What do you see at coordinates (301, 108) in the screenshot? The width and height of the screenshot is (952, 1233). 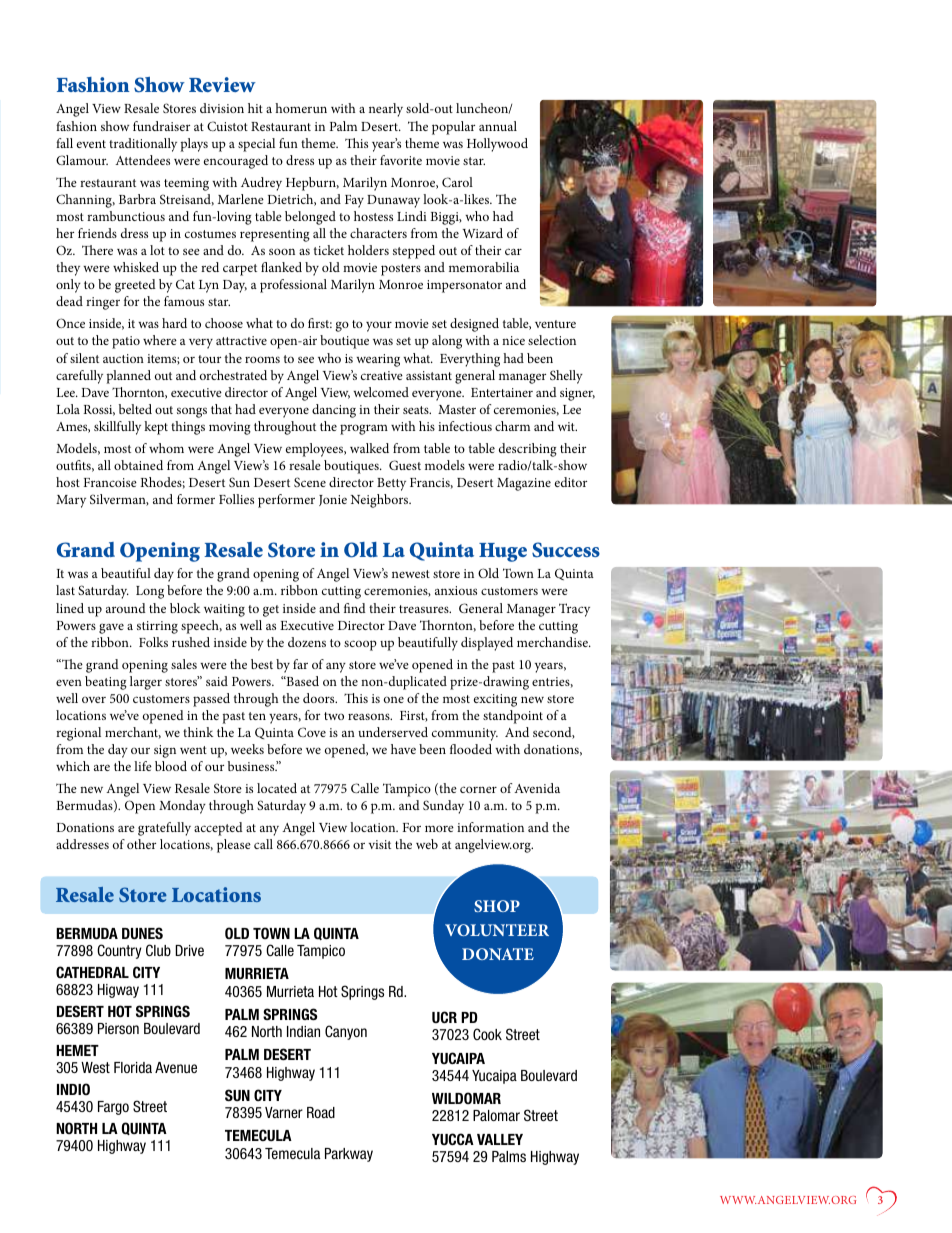 I see `homerun` at bounding box center [301, 108].
